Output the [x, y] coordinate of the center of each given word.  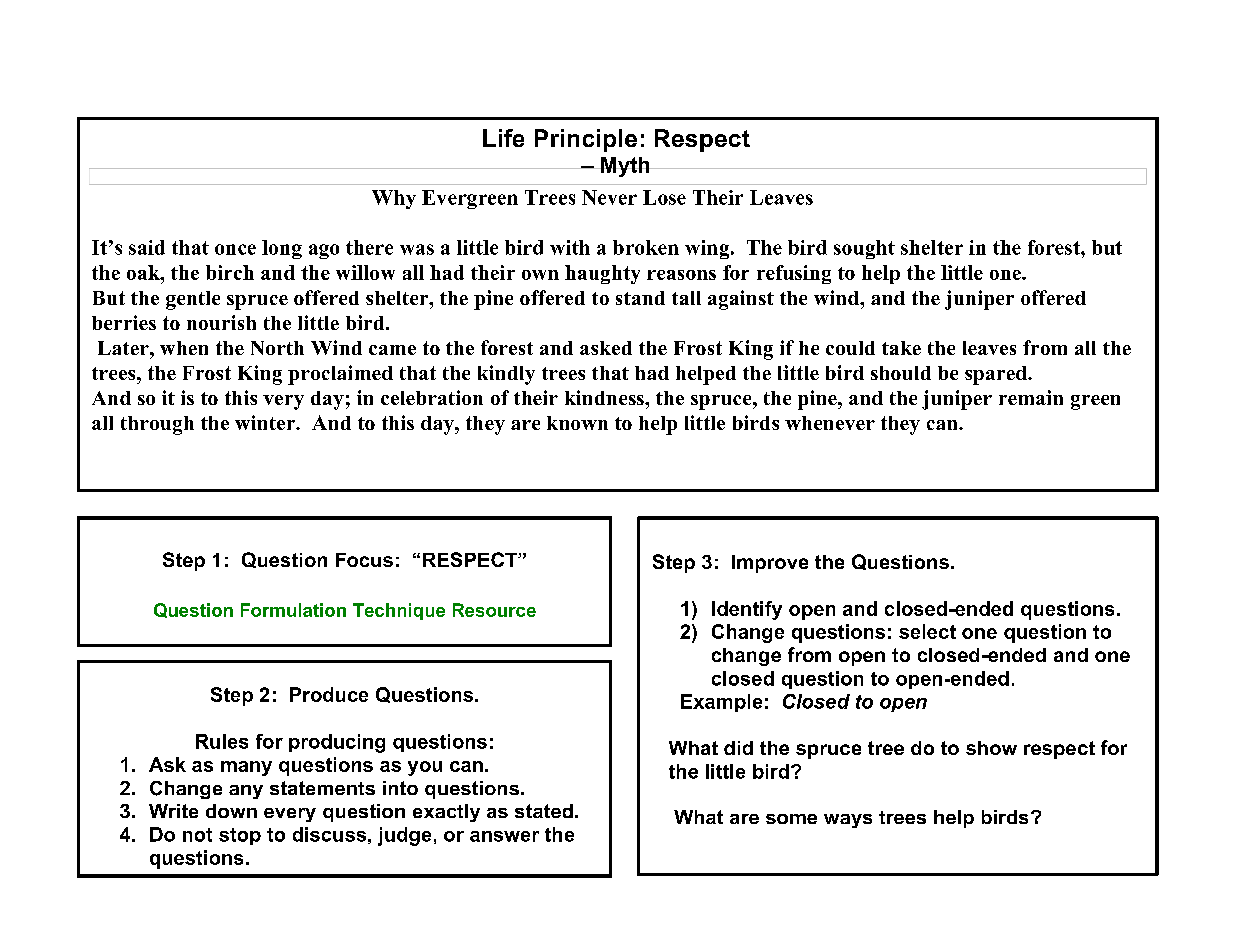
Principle [586, 140]
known [577, 423]
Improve [770, 564]
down [231, 811]
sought [864, 249]
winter [266, 422]
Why [394, 199]
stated [544, 811]
